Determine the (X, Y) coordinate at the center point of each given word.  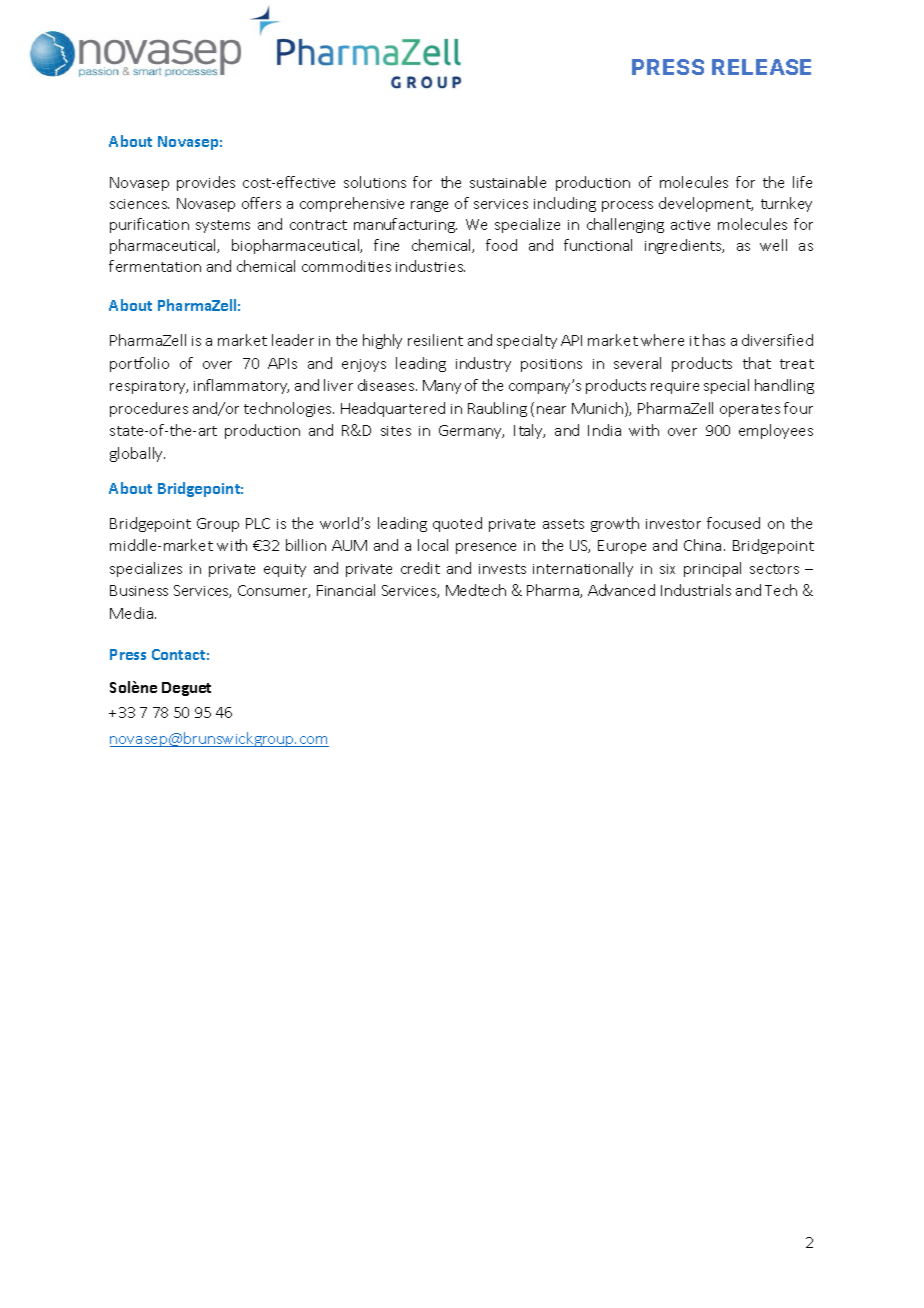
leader (293, 340)
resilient (435, 340)
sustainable (508, 182)
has (714, 340)
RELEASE (761, 67)
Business (139, 590)
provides (206, 183)
